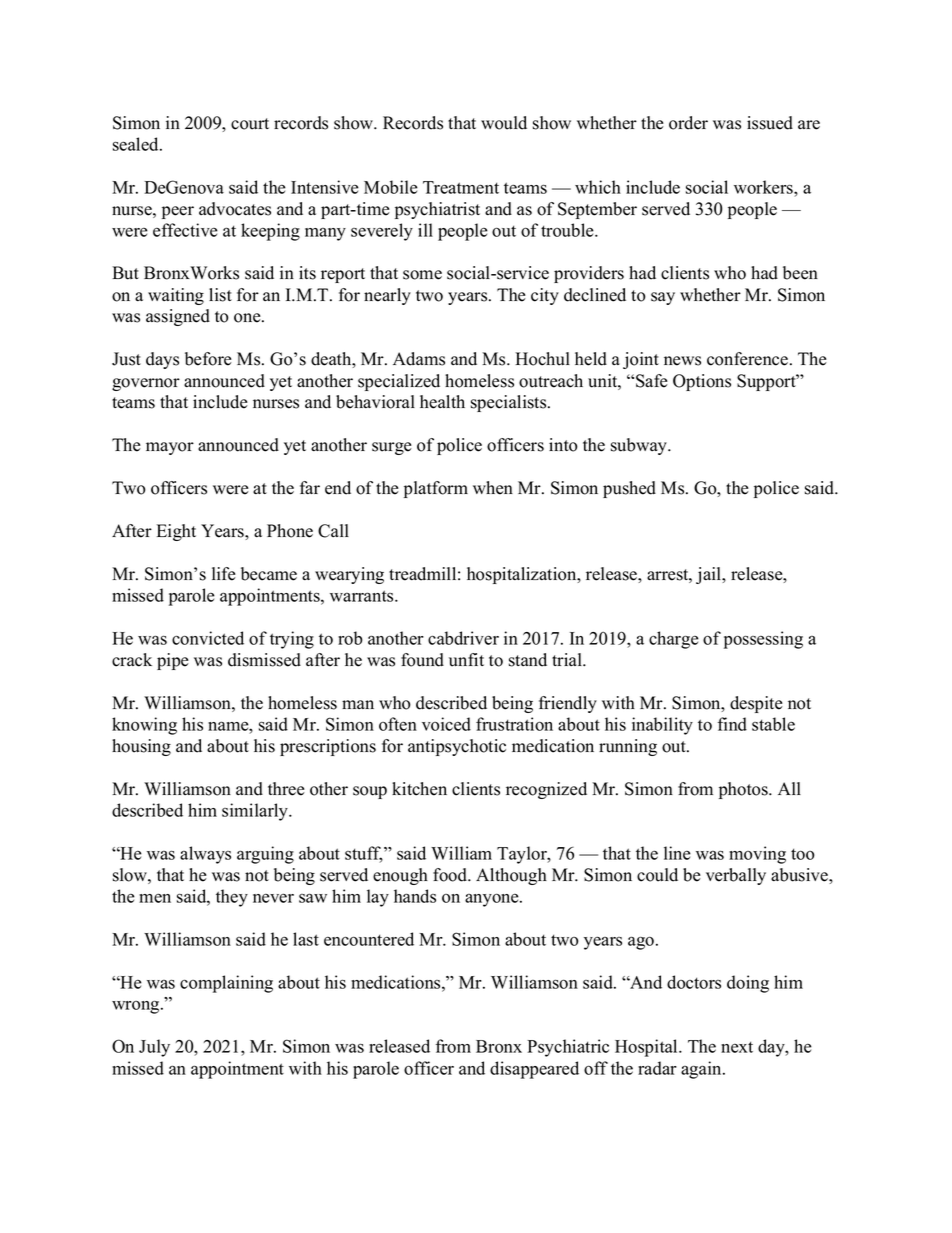 This page has width=952, height=1233. What do you see at coordinates (224, 574) in the page?
I see `life` at bounding box center [224, 574].
